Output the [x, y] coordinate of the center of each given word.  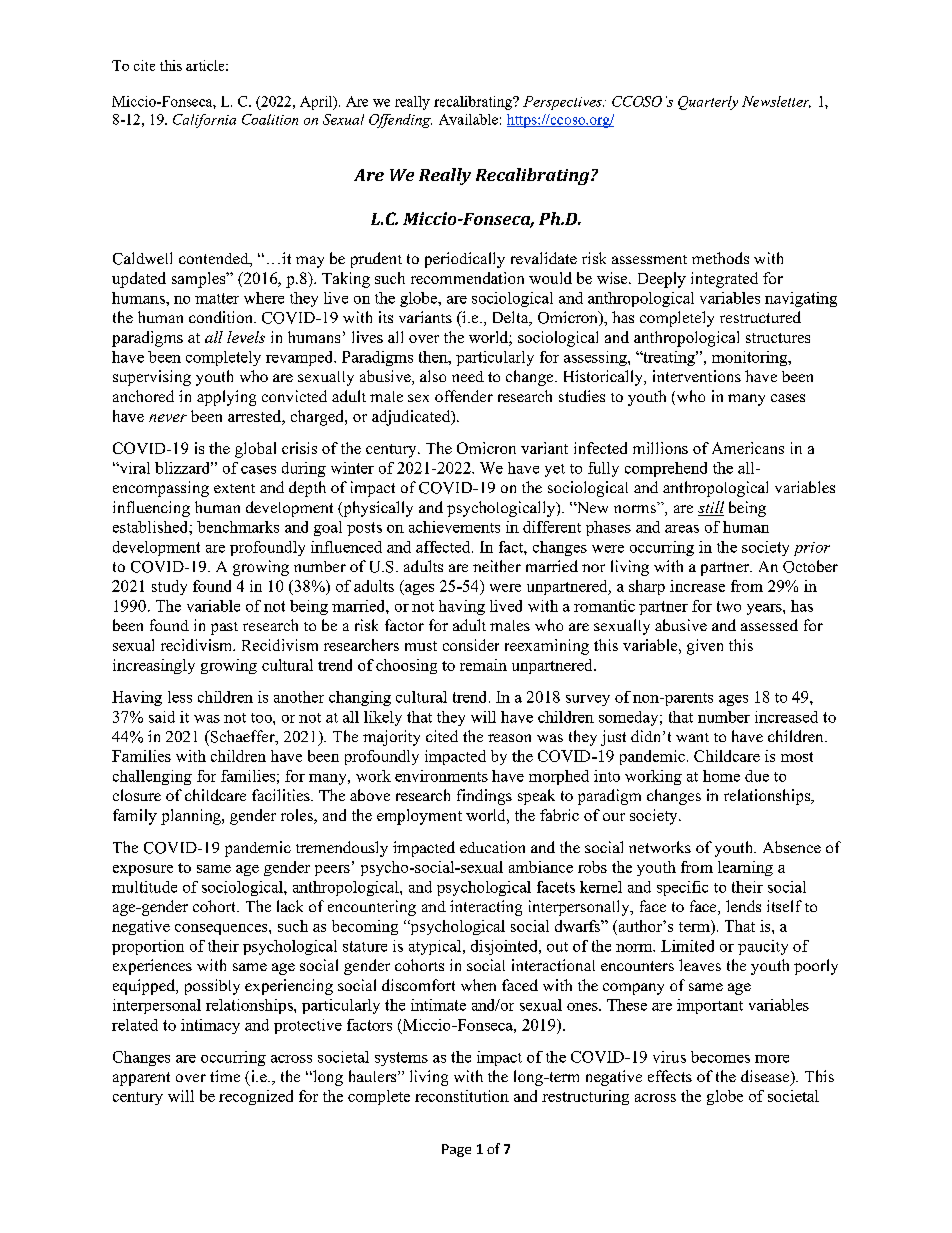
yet [555, 470]
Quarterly [708, 103]
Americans [748, 448]
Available [468, 119]
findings [484, 797]
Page [456, 1150]
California [204, 121]
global [255, 450]
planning [192, 817]
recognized [256, 1097]
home [721, 776]
